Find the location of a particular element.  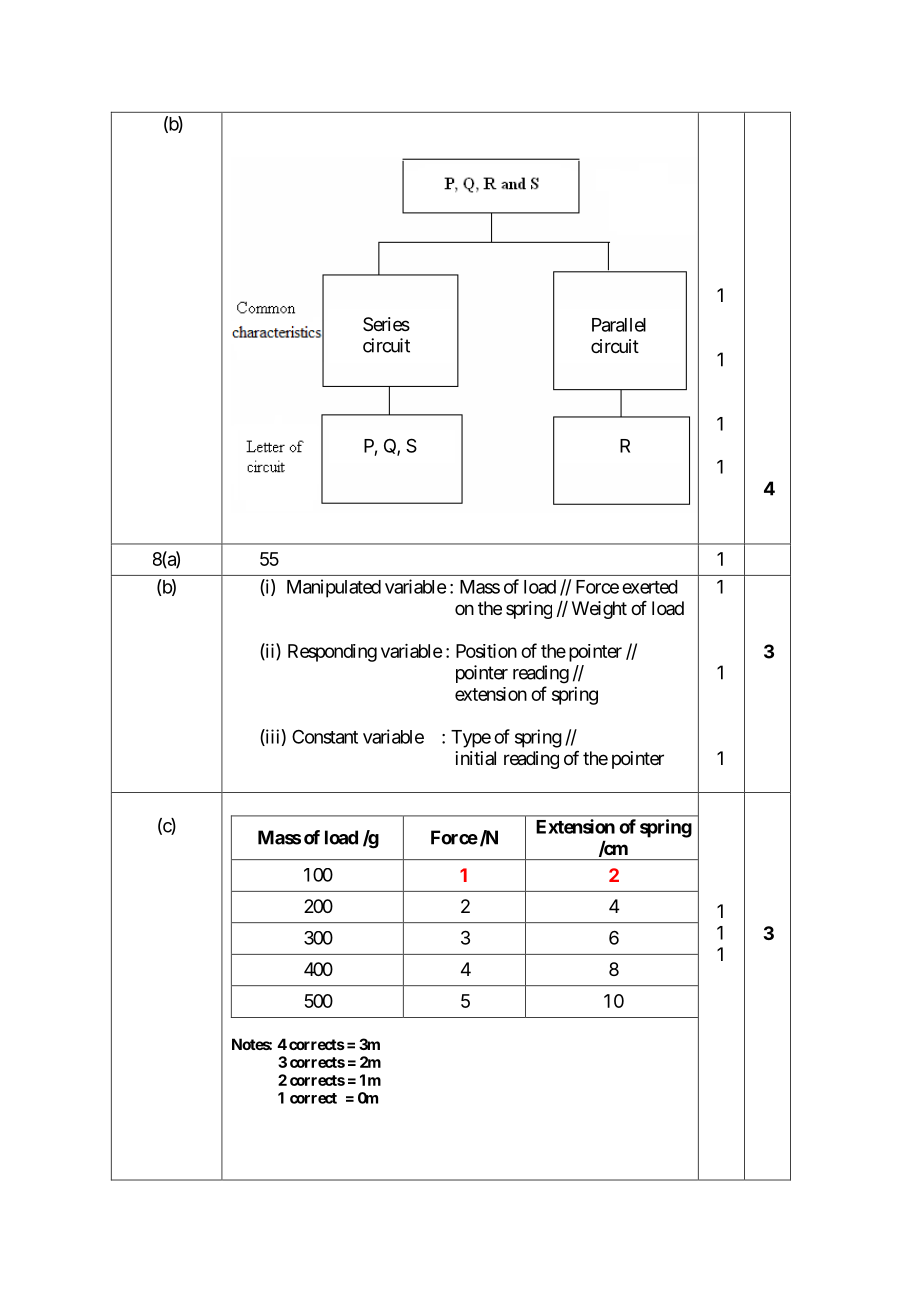

Constant is located at coordinates (325, 736).
